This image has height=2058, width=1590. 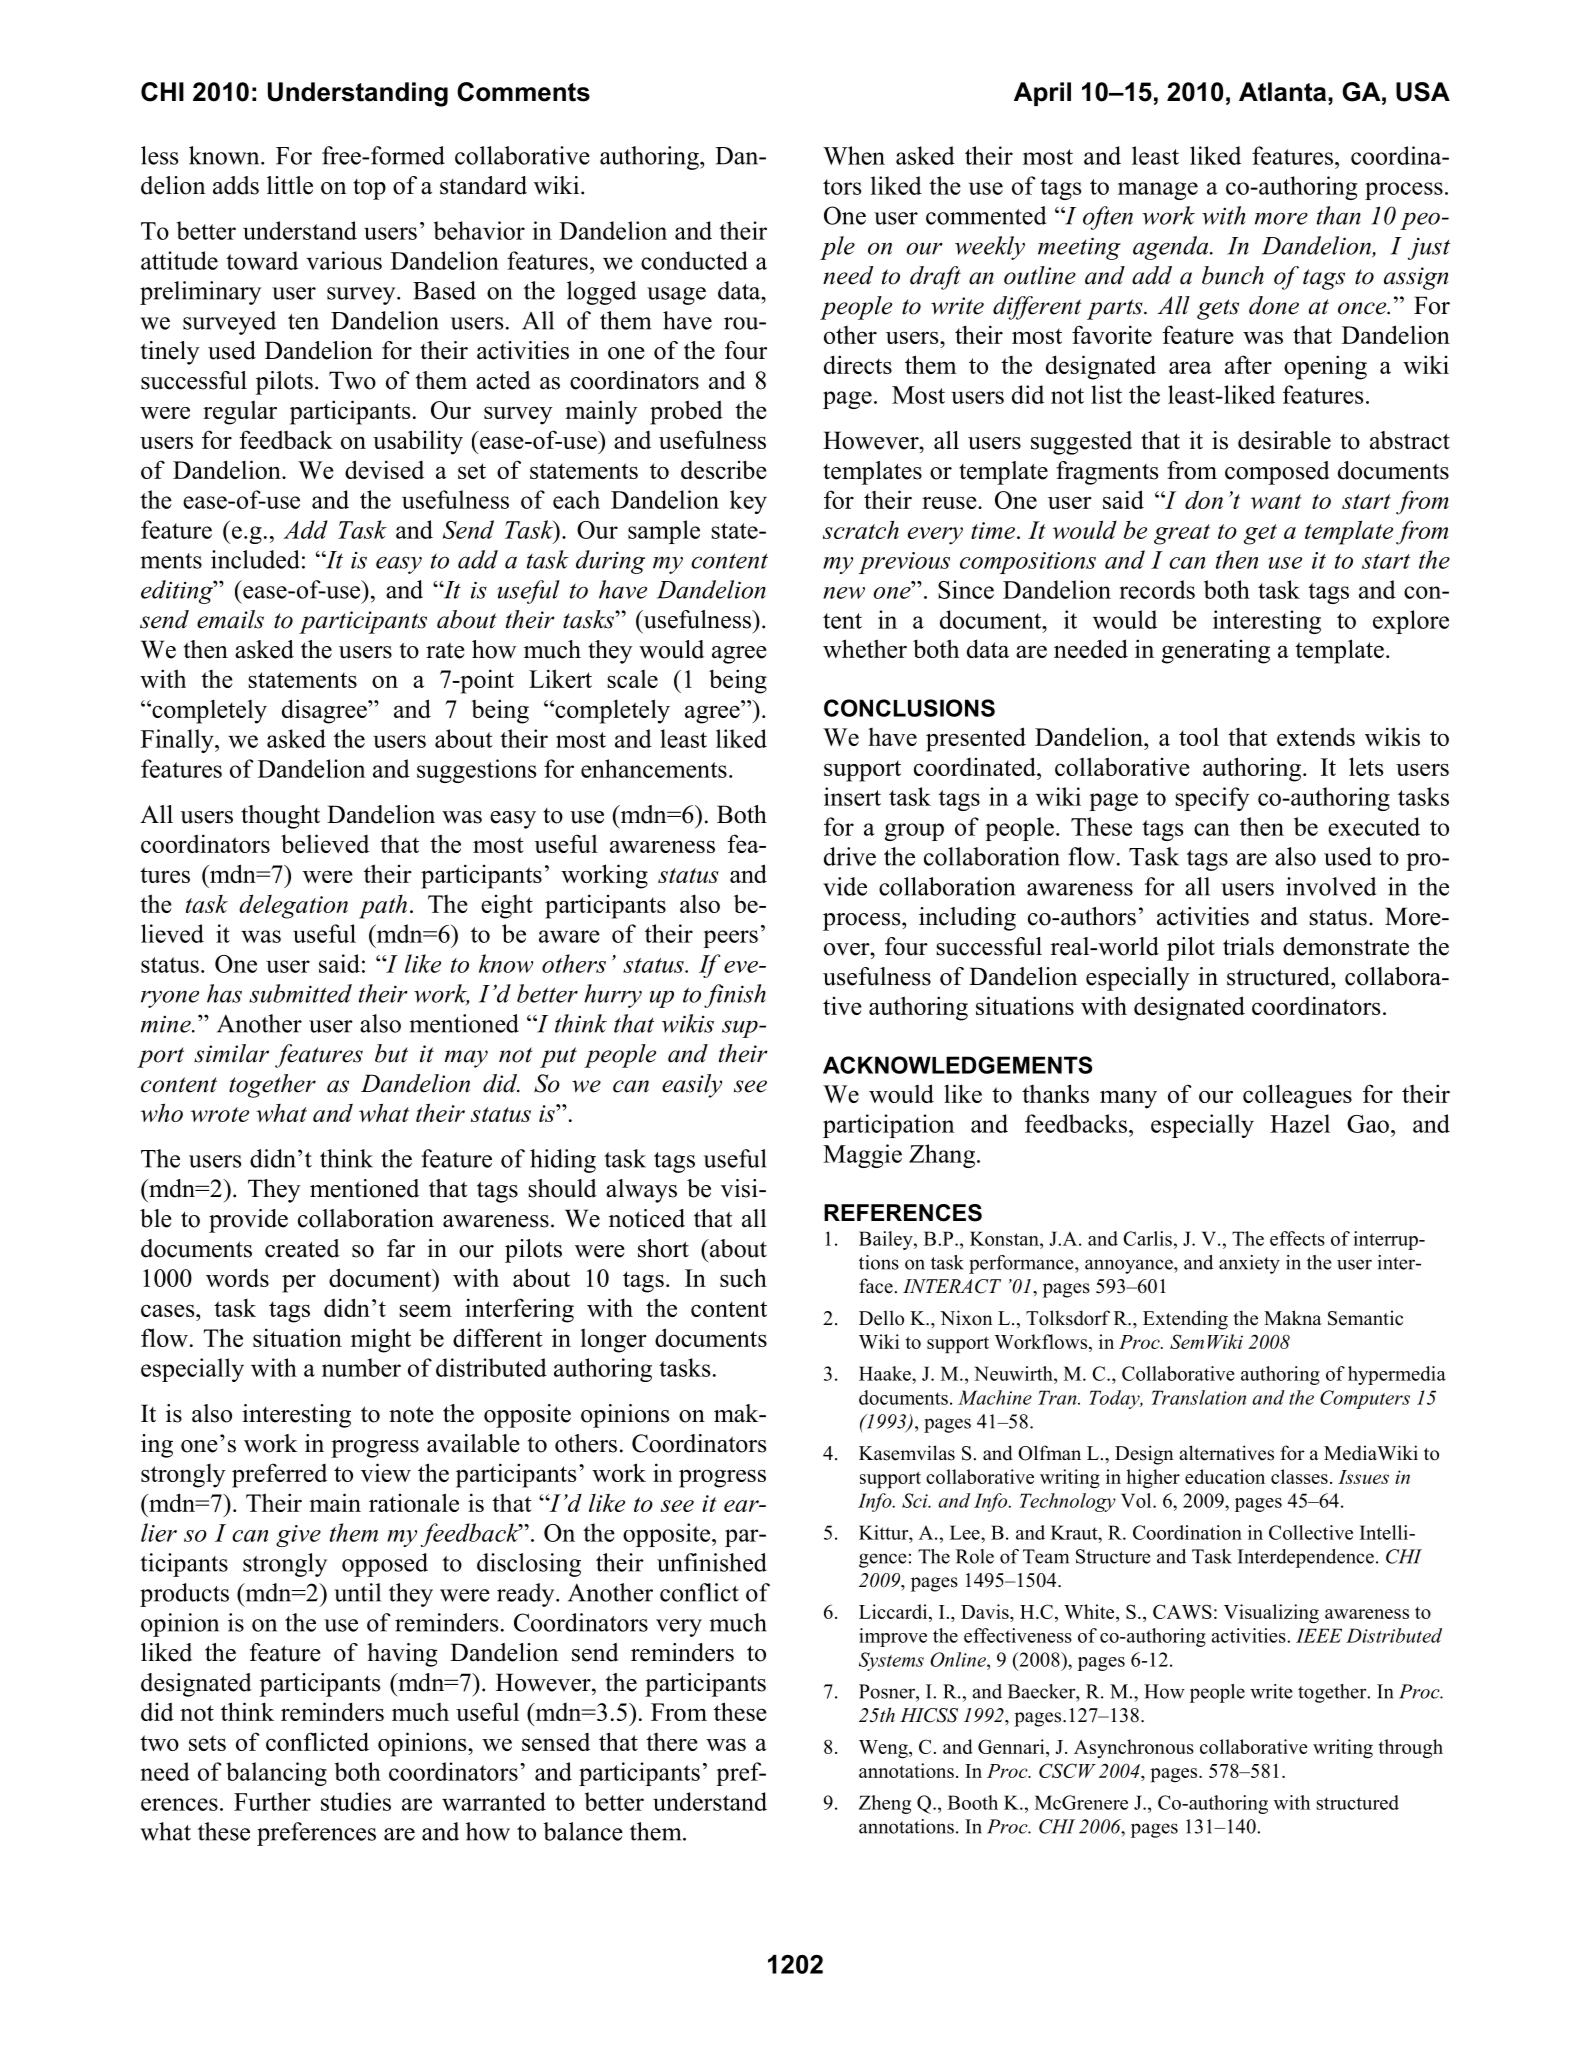 What do you see at coordinates (290, 185) in the image?
I see `little` at bounding box center [290, 185].
